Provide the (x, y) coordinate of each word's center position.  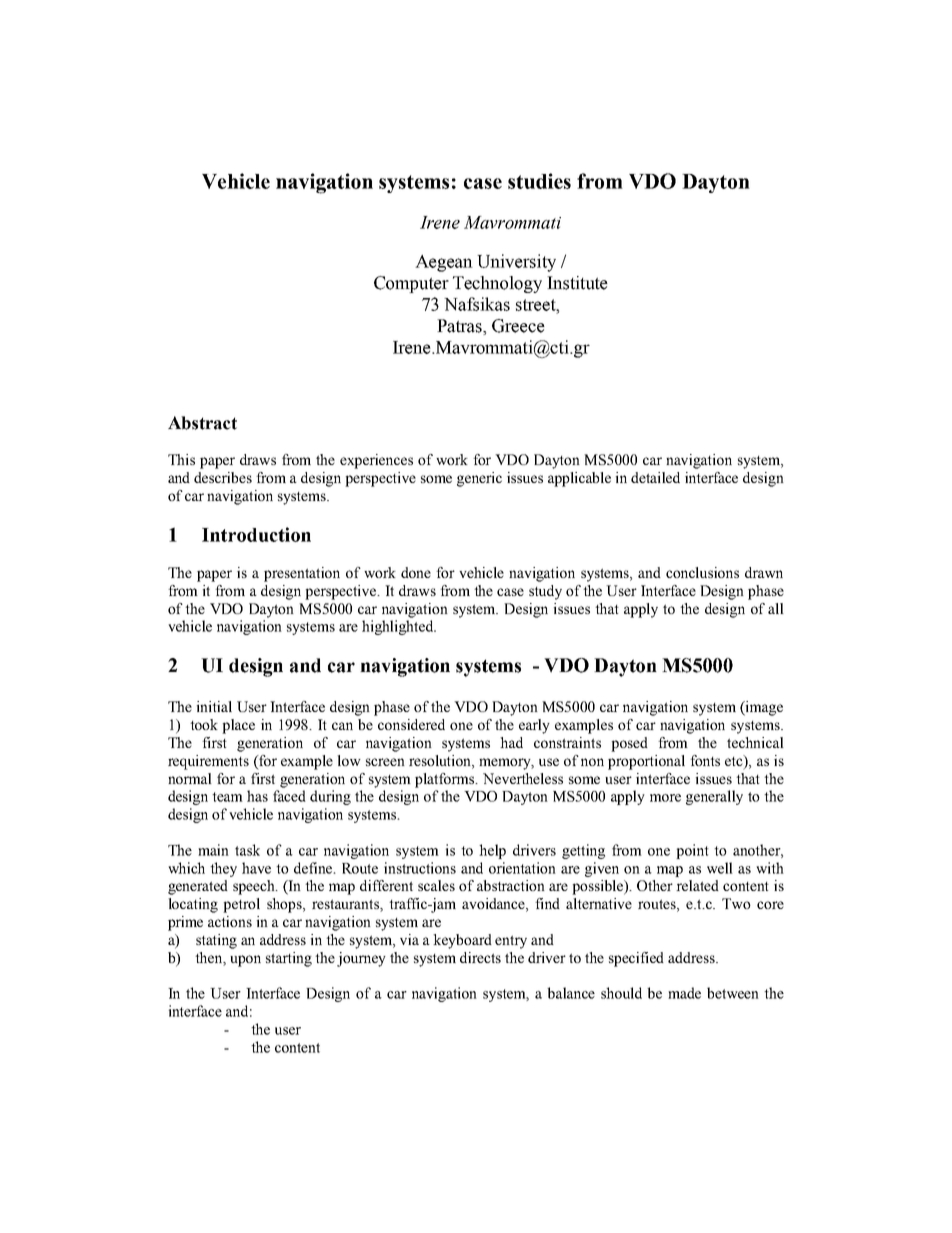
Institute (577, 283)
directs (480, 957)
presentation (302, 574)
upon (245, 961)
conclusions (702, 572)
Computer (411, 284)
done (416, 572)
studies (539, 181)
